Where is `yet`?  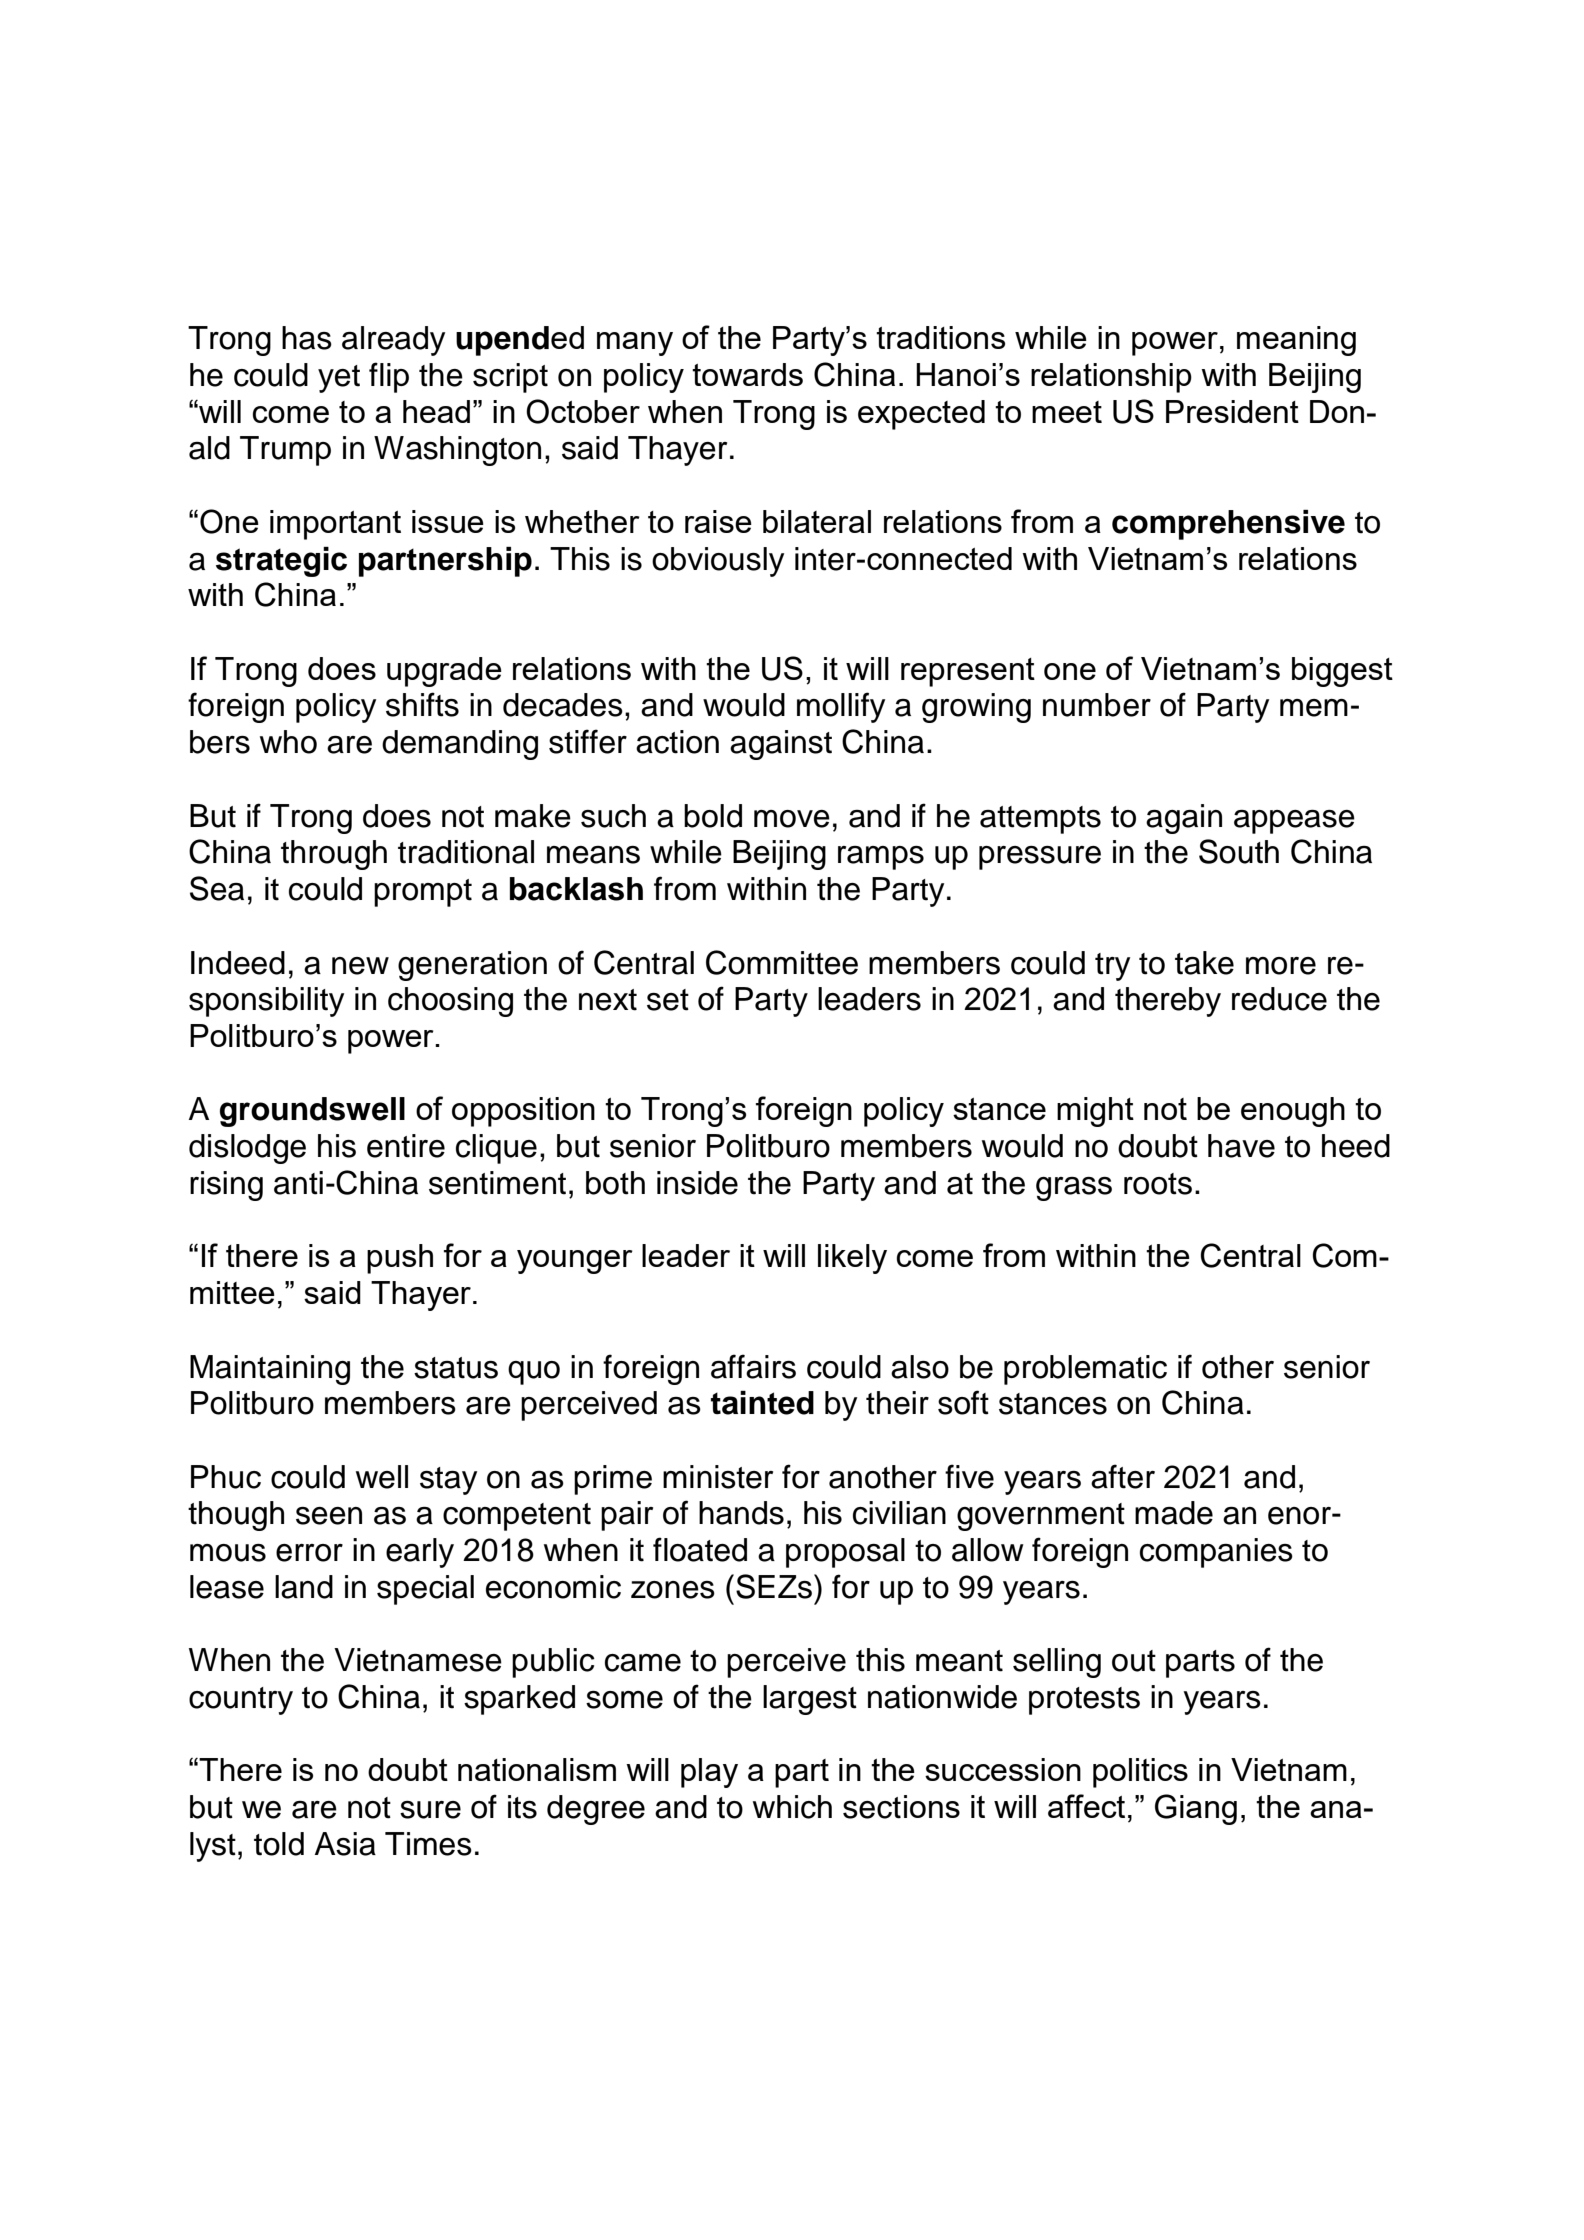 yet is located at coordinates (339, 379).
